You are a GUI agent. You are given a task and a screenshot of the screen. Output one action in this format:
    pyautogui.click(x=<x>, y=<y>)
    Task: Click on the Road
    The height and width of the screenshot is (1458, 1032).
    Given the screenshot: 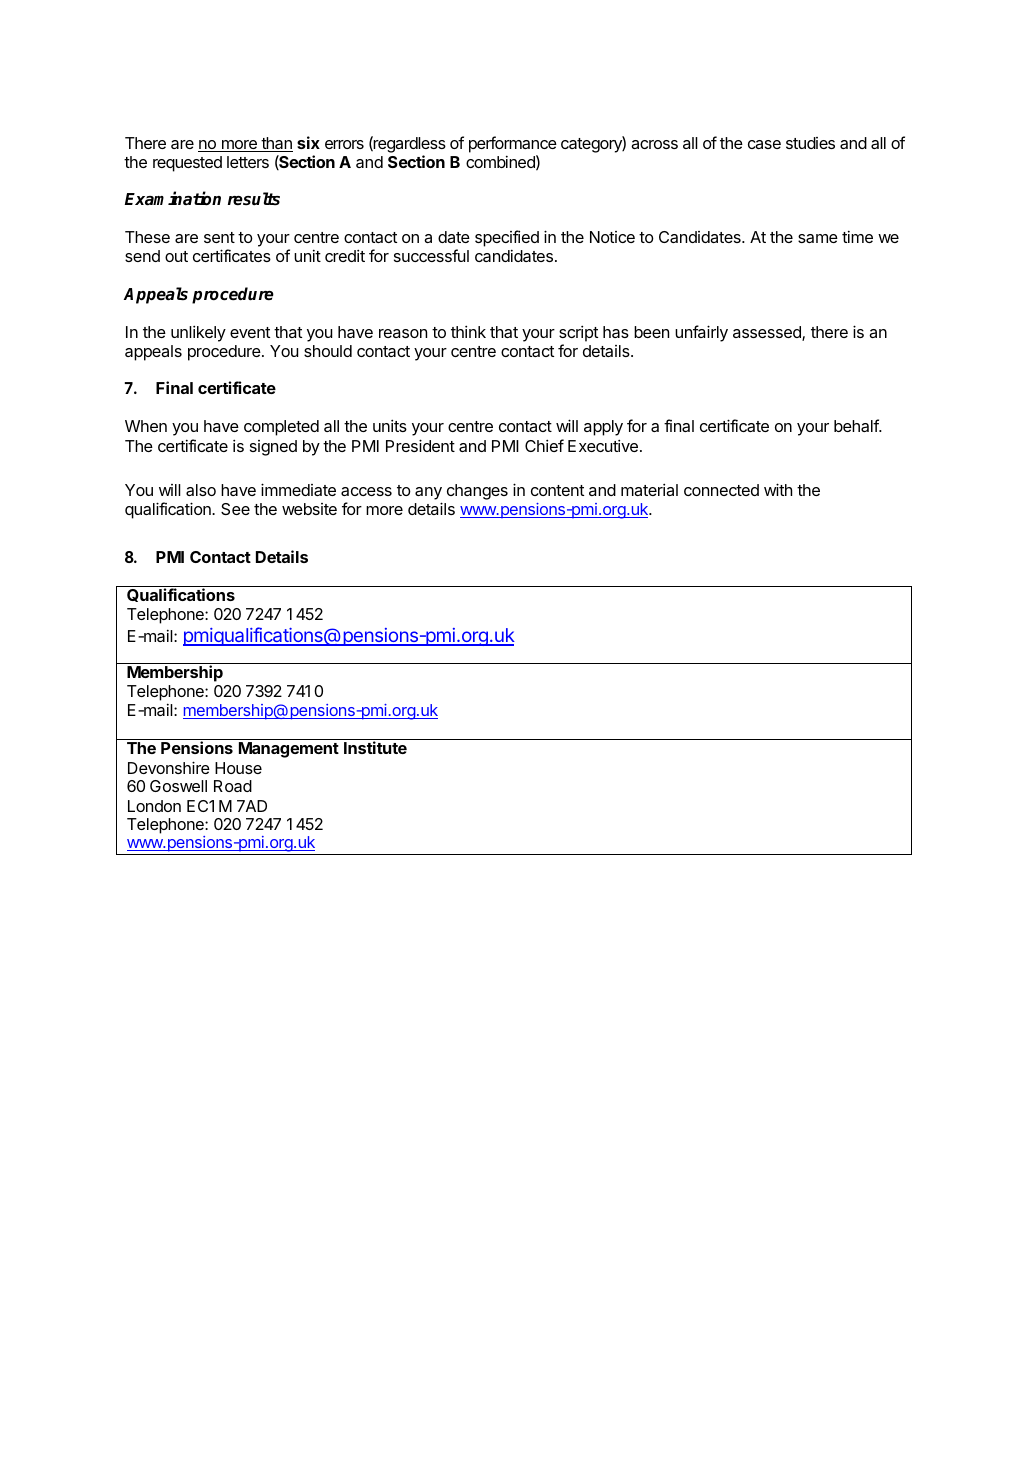 What is the action you would take?
    pyautogui.click(x=233, y=786)
